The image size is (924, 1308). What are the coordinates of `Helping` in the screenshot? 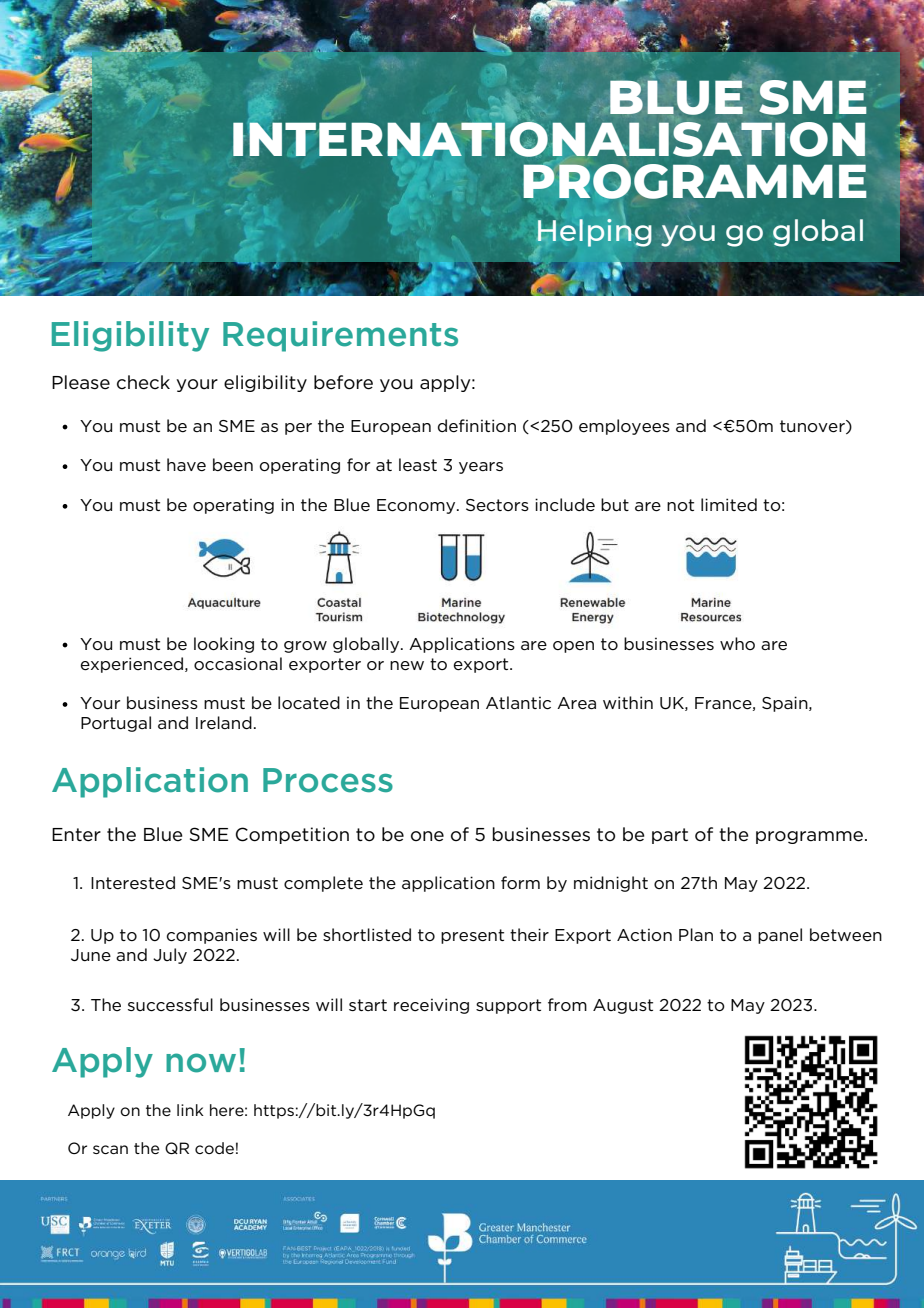 It's located at (594, 233).
